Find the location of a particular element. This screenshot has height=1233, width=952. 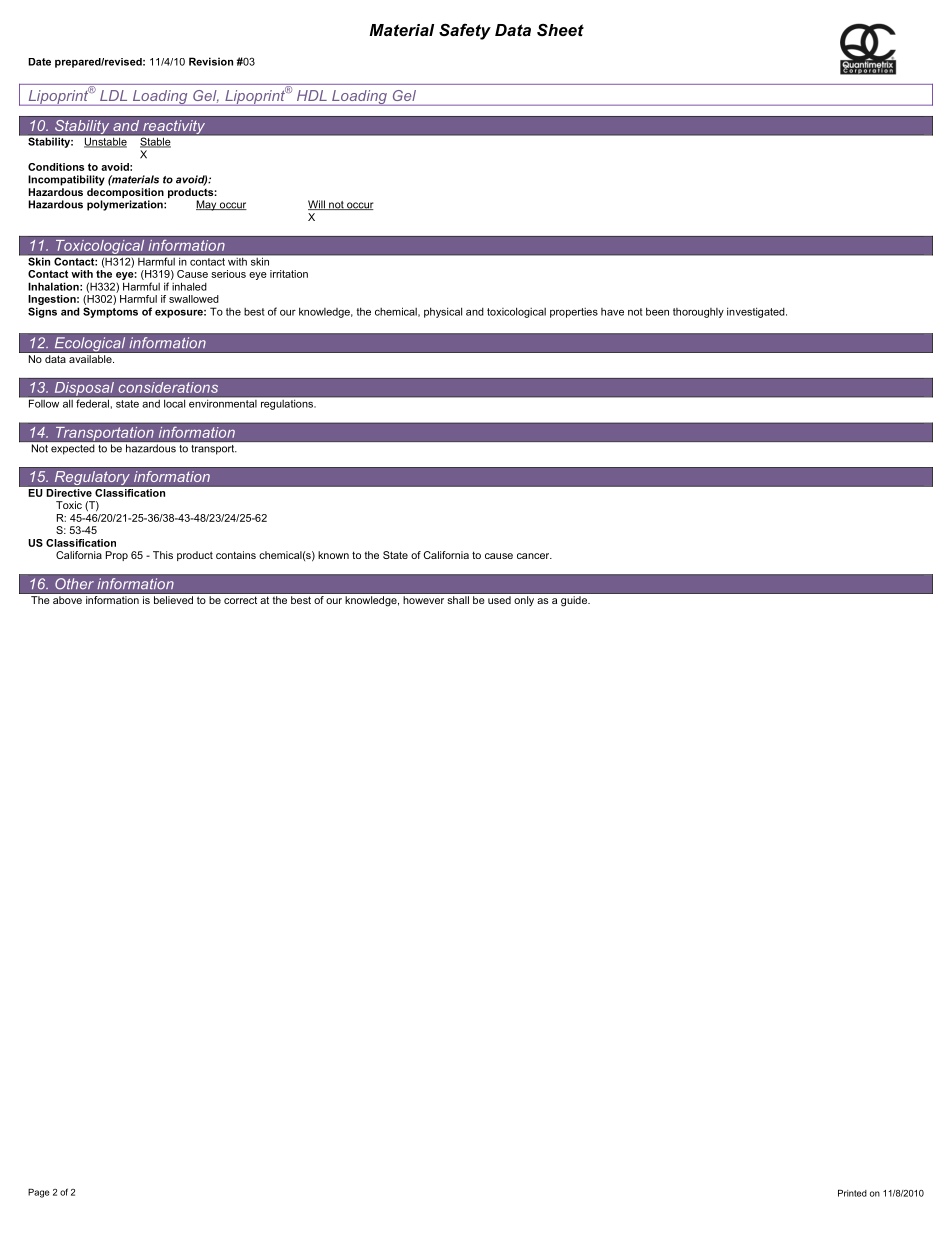

known is located at coordinates (333, 555).
